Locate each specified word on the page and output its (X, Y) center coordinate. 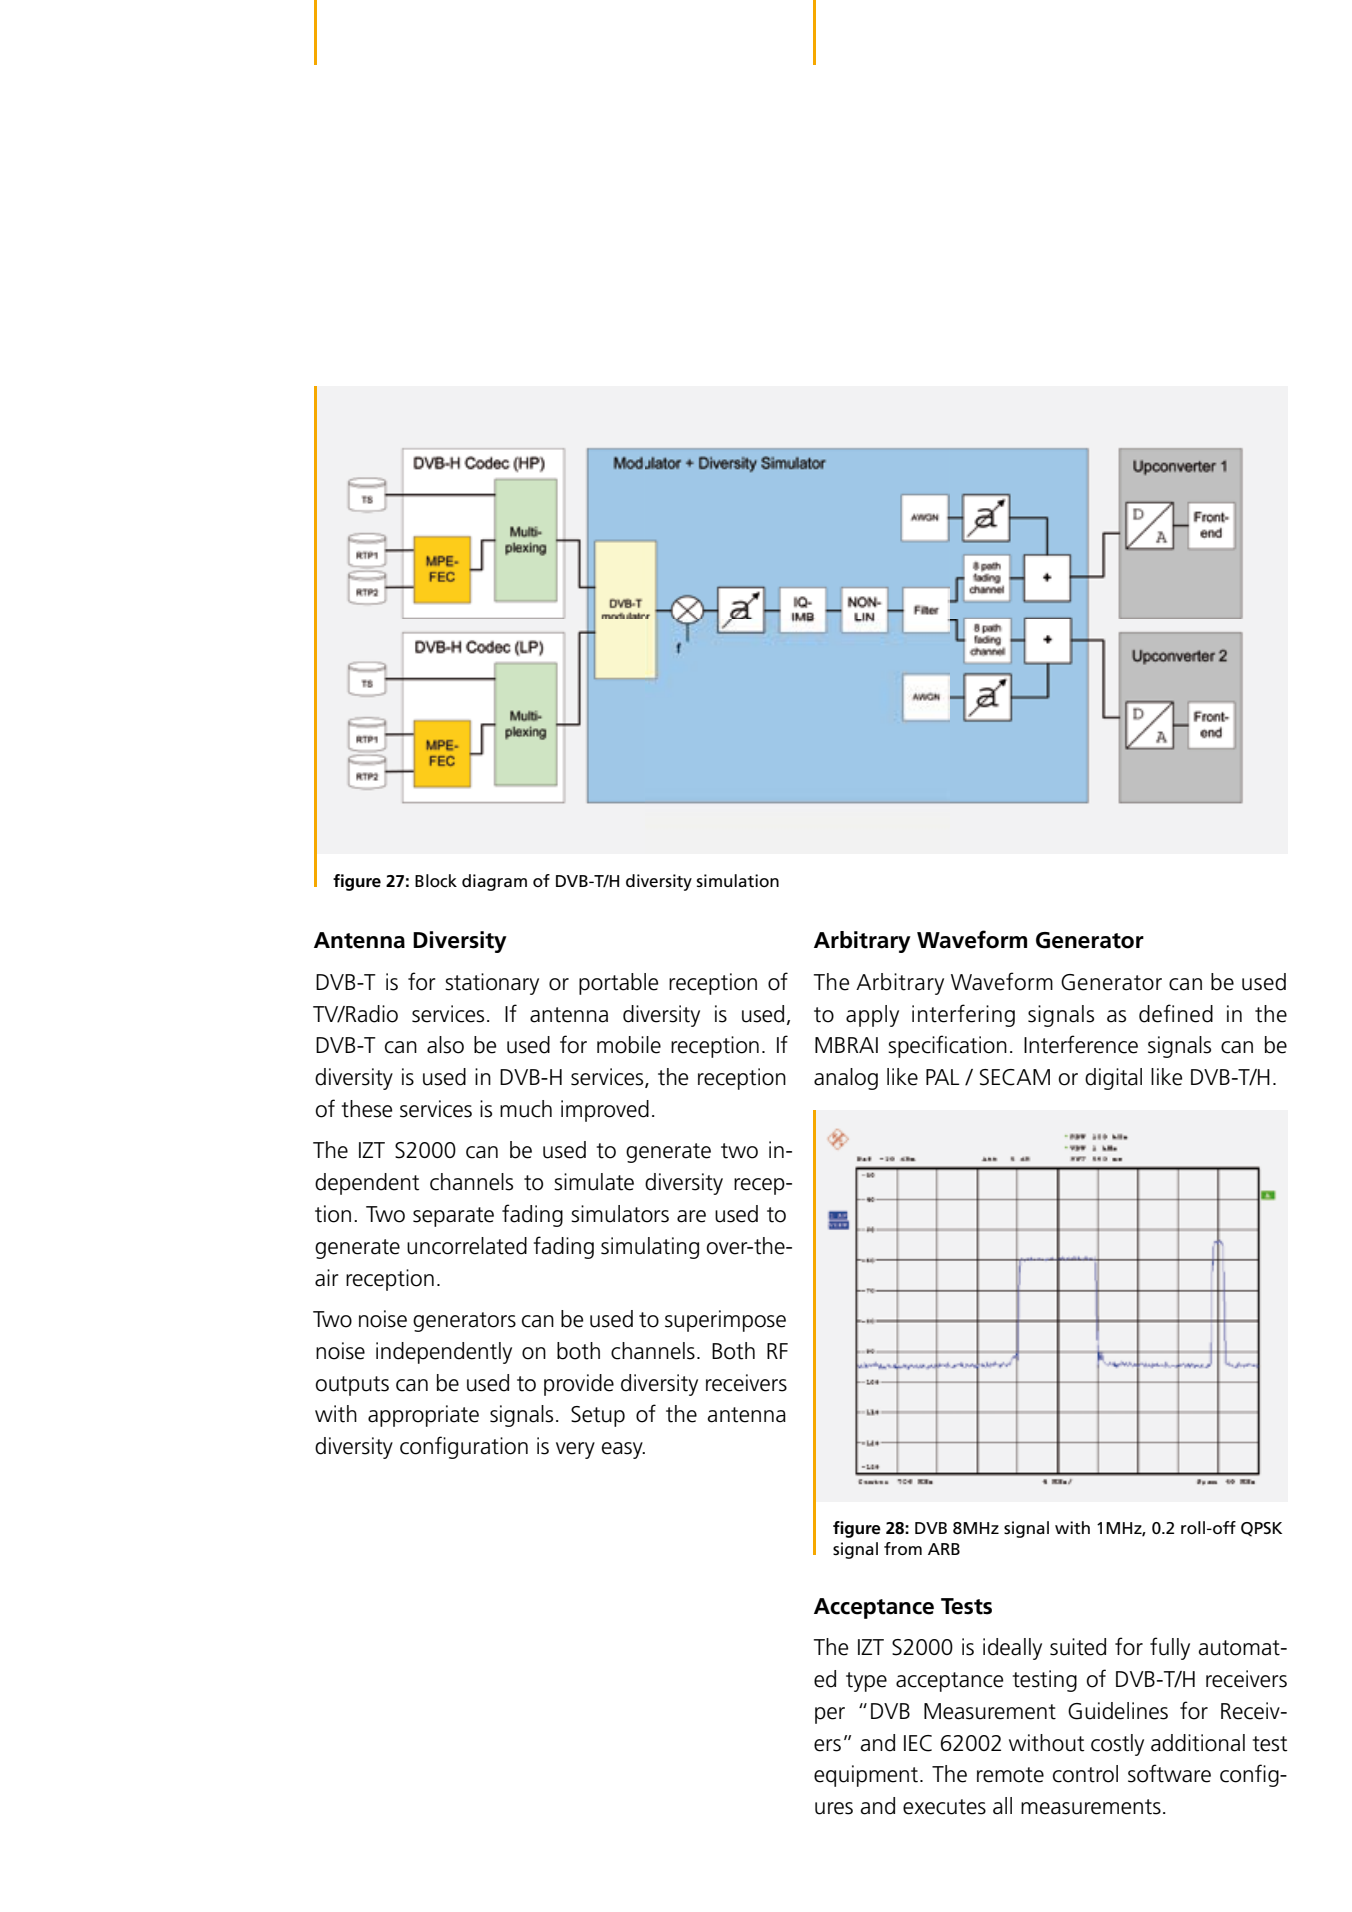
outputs (352, 1386)
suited (1078, 1647)
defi (1156, 1013)
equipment (867, 1776)
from (903, 1549)
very (575, 1450)
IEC (918, 1743)
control (1085, 1774)
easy (623, 1450)
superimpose (725, 1321)
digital (1113, 1079)
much (526, 1109)
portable (618, 984)
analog (846, 1079)
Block (436, 881)
